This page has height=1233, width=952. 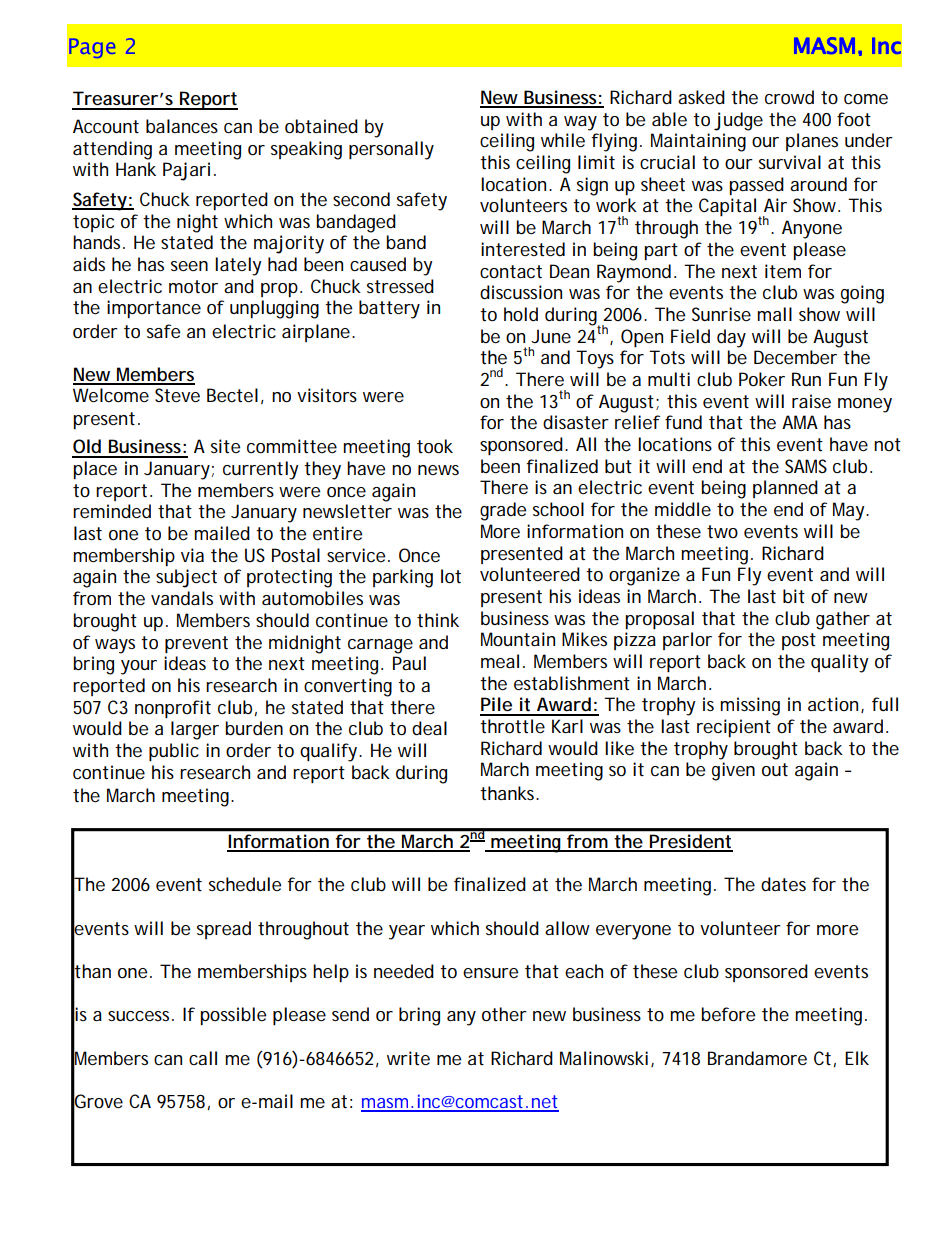 What do you see at coordinates (177, 395) in the page?
I see `Steve` at bounding box center [177, 395].
